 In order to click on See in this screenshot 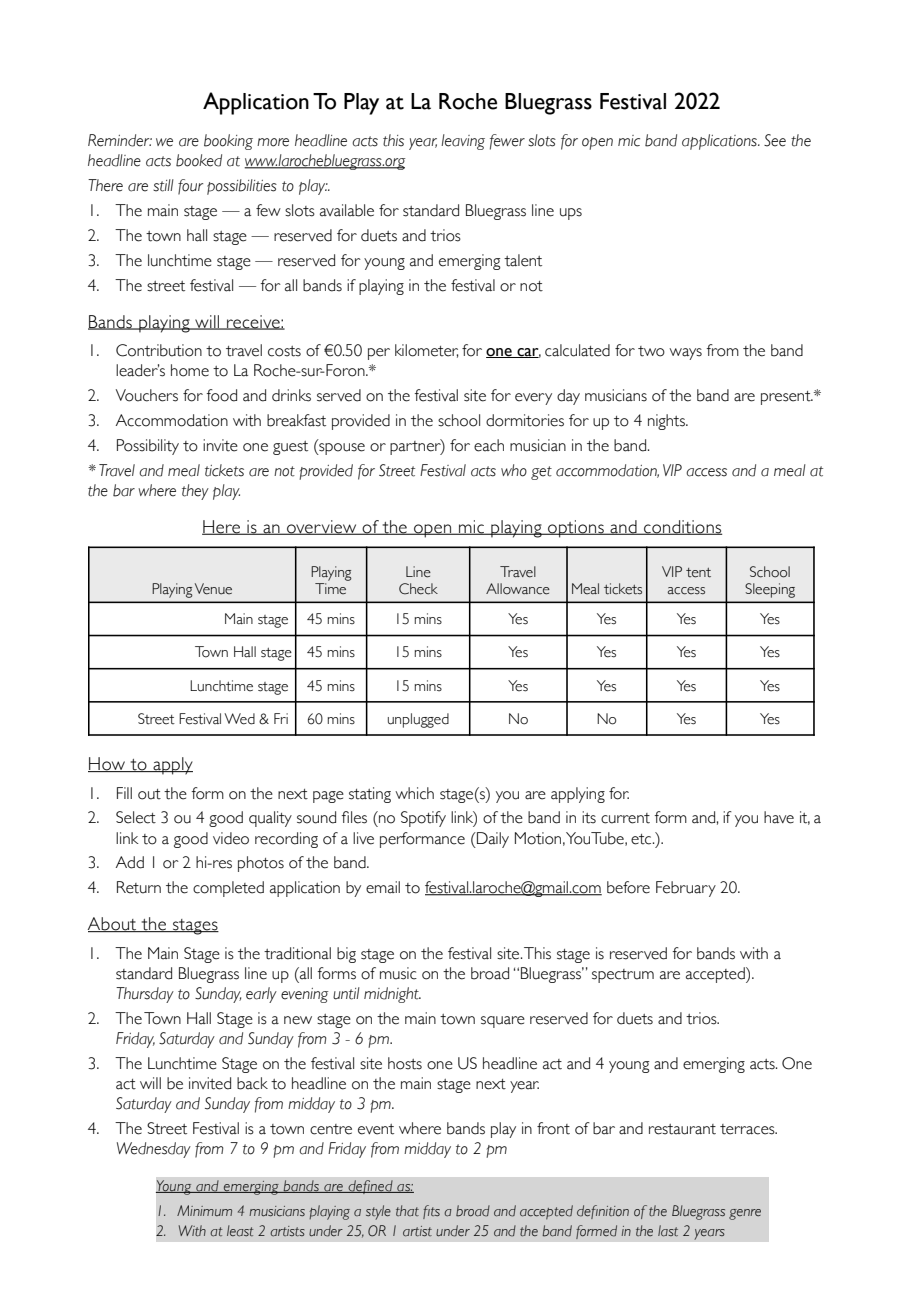, I will do `click(775, 140)`.
